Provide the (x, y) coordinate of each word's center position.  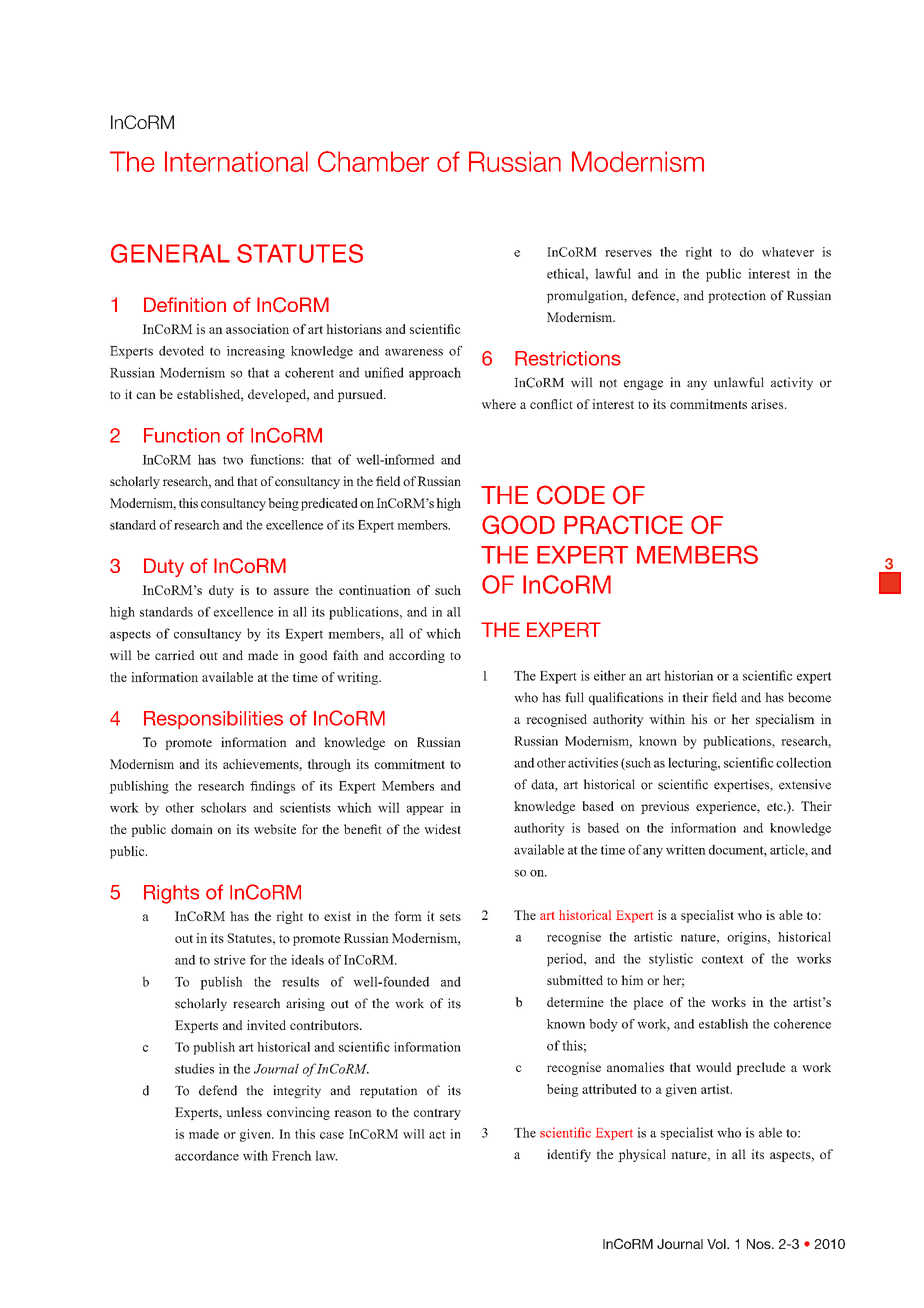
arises (768, 404)
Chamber (373, 161)
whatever (788, 252)
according (417, 656)
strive (230, 960)
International (236, 161)
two (233, 460)
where (498, 404)
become (809, 697)
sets (450, 917)
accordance (207, 1155)
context (722, 959)
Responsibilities (213, 720)
